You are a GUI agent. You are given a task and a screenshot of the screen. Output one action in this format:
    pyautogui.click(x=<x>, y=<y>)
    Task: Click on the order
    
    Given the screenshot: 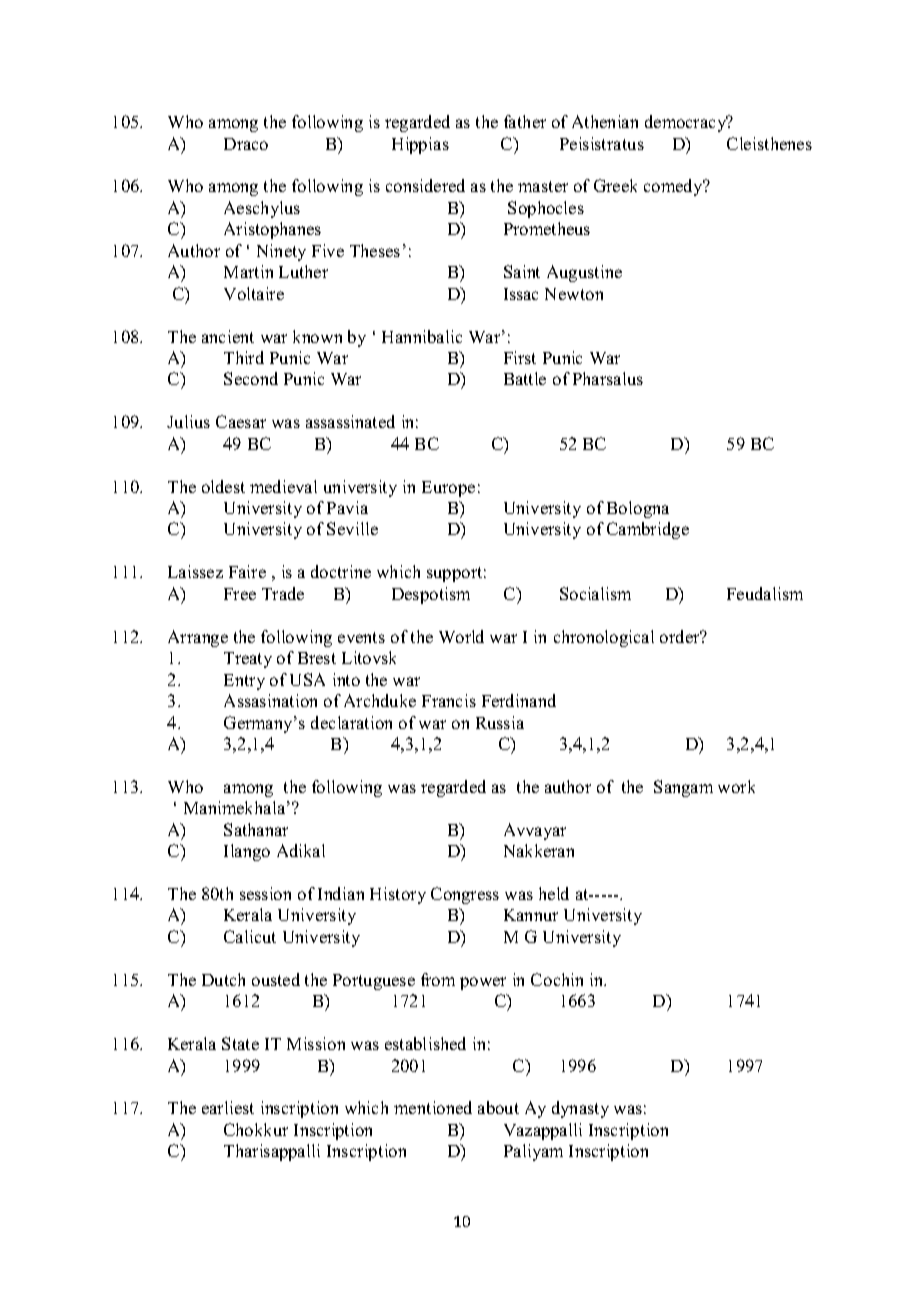 What is the action you would take?
    pyautogui.click(x=681, y=636)
